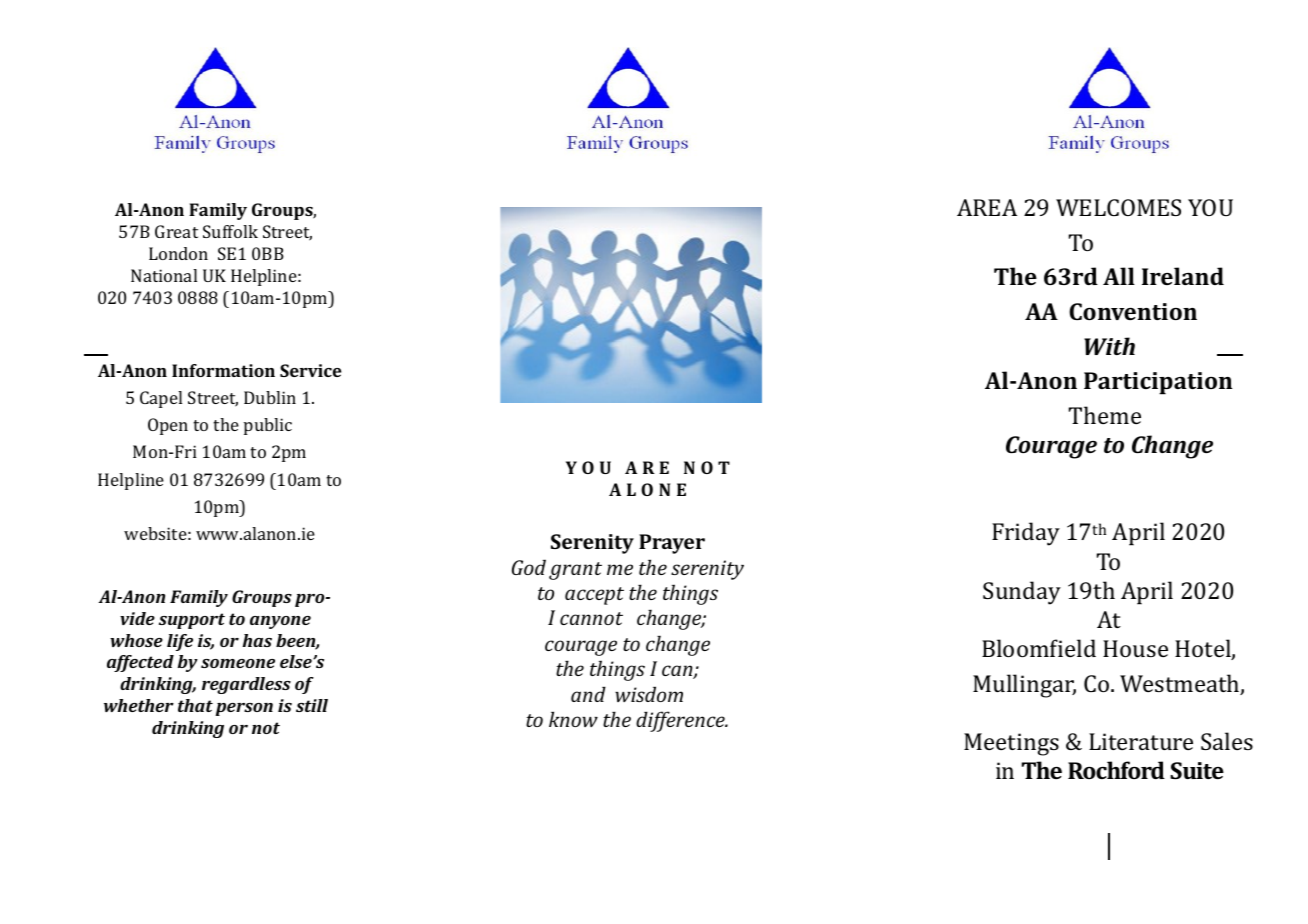  I want to click on Literature, so click(1141, 741).
